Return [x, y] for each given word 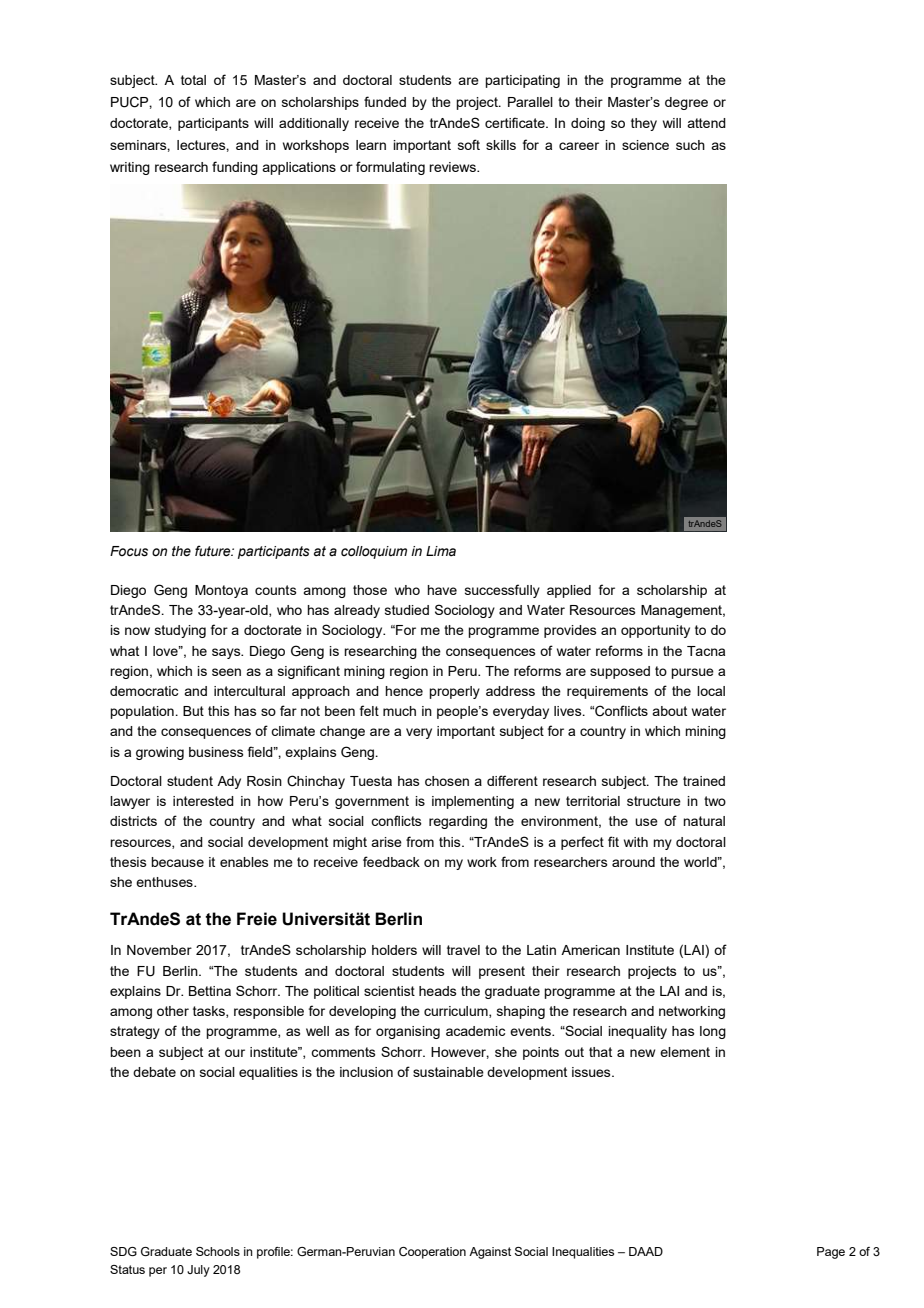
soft [469, 144]
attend [706, 123]
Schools [218, 1251]
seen [226, 672]
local [711, 691]
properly [454, 692]
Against [490, 1253]
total [193, 80]
